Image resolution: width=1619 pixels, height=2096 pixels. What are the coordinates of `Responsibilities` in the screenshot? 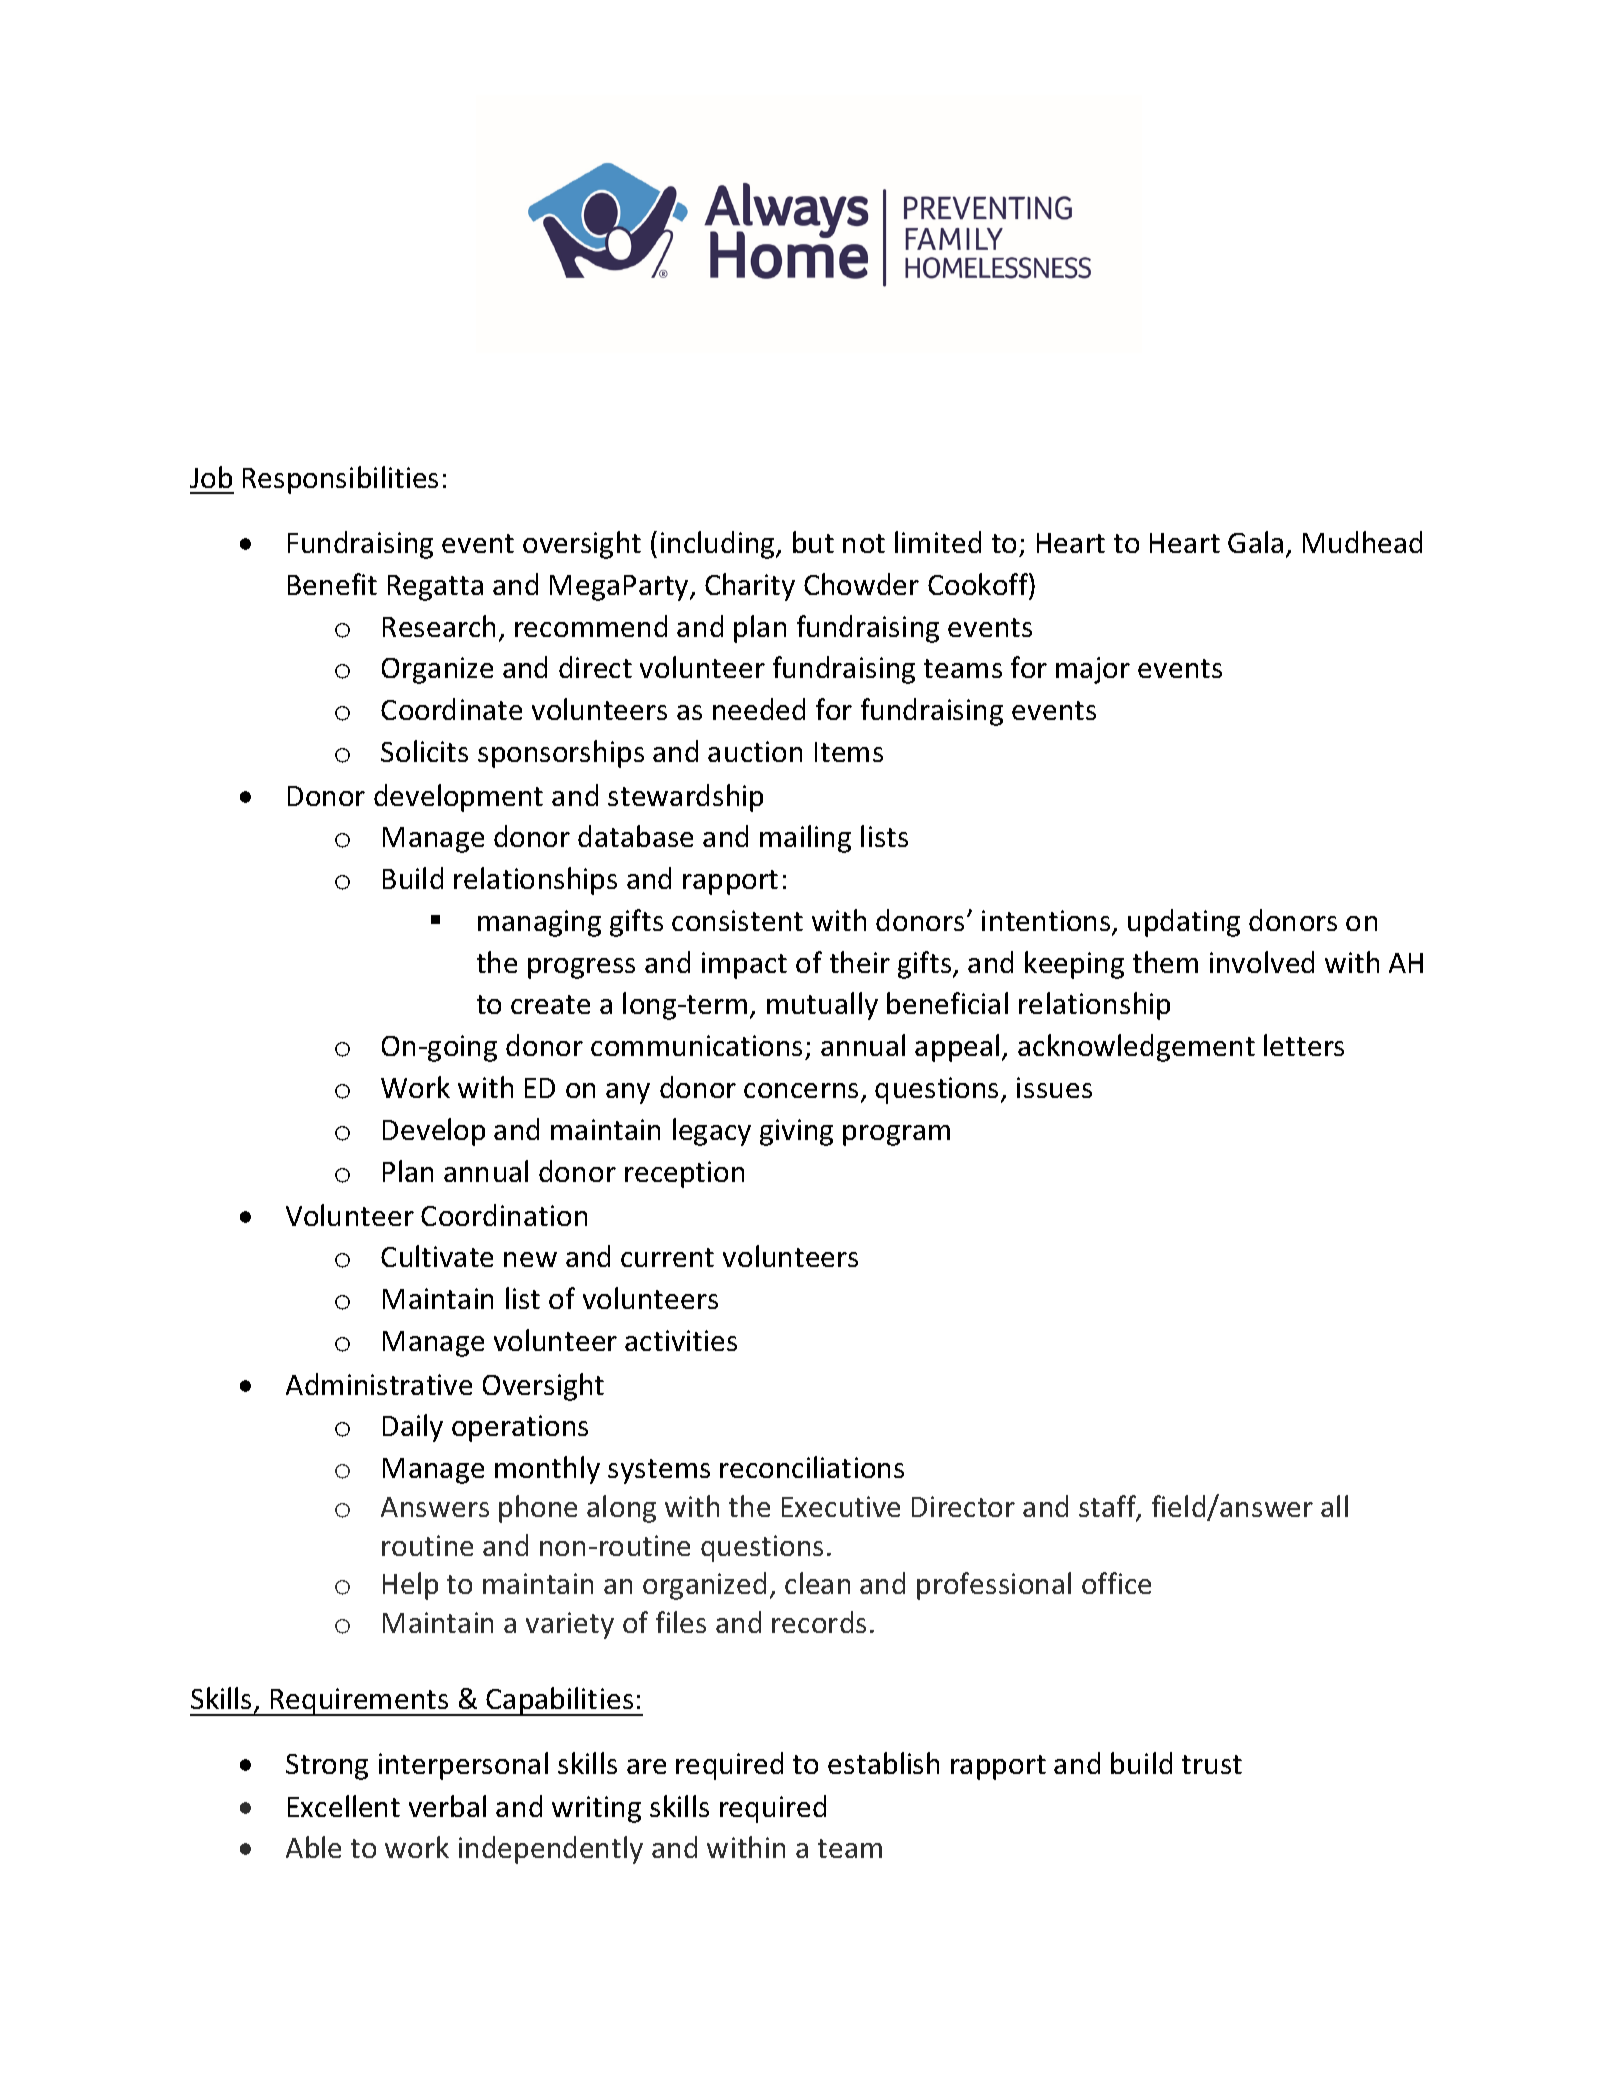 It's located at (340, 480).
